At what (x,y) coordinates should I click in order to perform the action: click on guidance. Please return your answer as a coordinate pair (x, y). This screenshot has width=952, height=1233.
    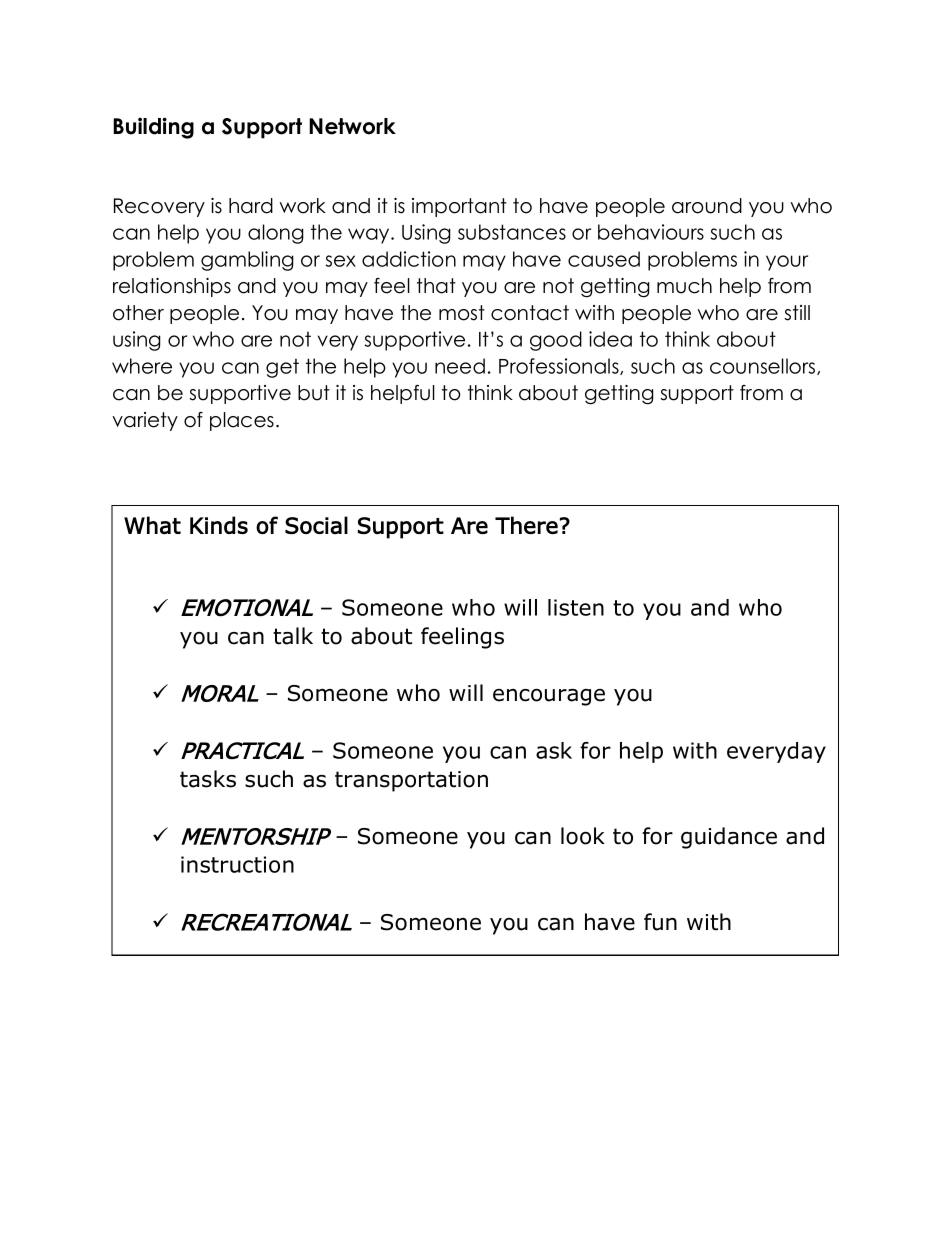
    Looking at the image, I should click on (729, 838).
